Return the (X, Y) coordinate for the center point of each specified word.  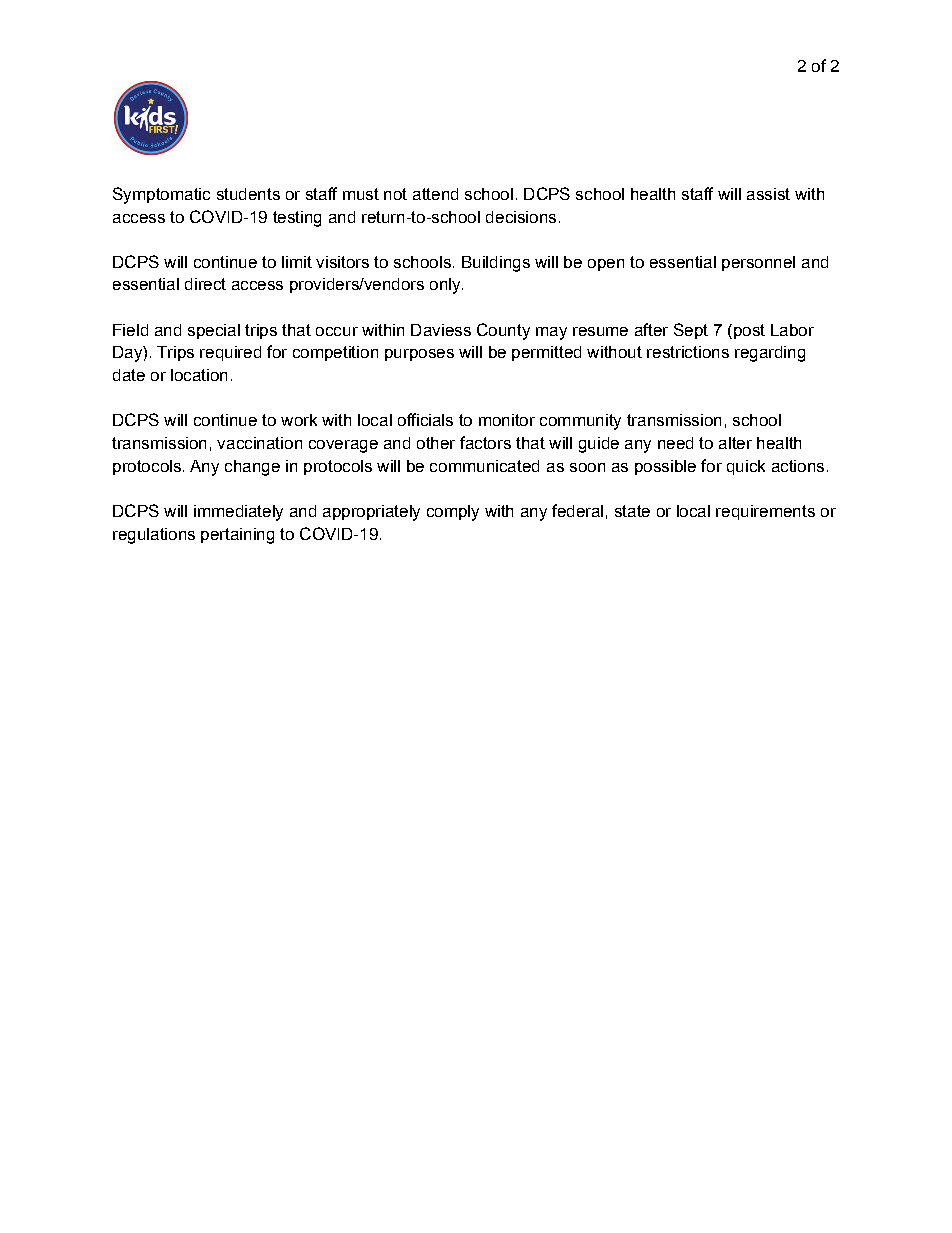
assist (768, 194)
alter (735, 443)
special (214, 331)
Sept (691, 331)
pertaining (237, 536)
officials (425, 419)
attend (435, 194)
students (248, 194)
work (299, 420)
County (503, 331)
